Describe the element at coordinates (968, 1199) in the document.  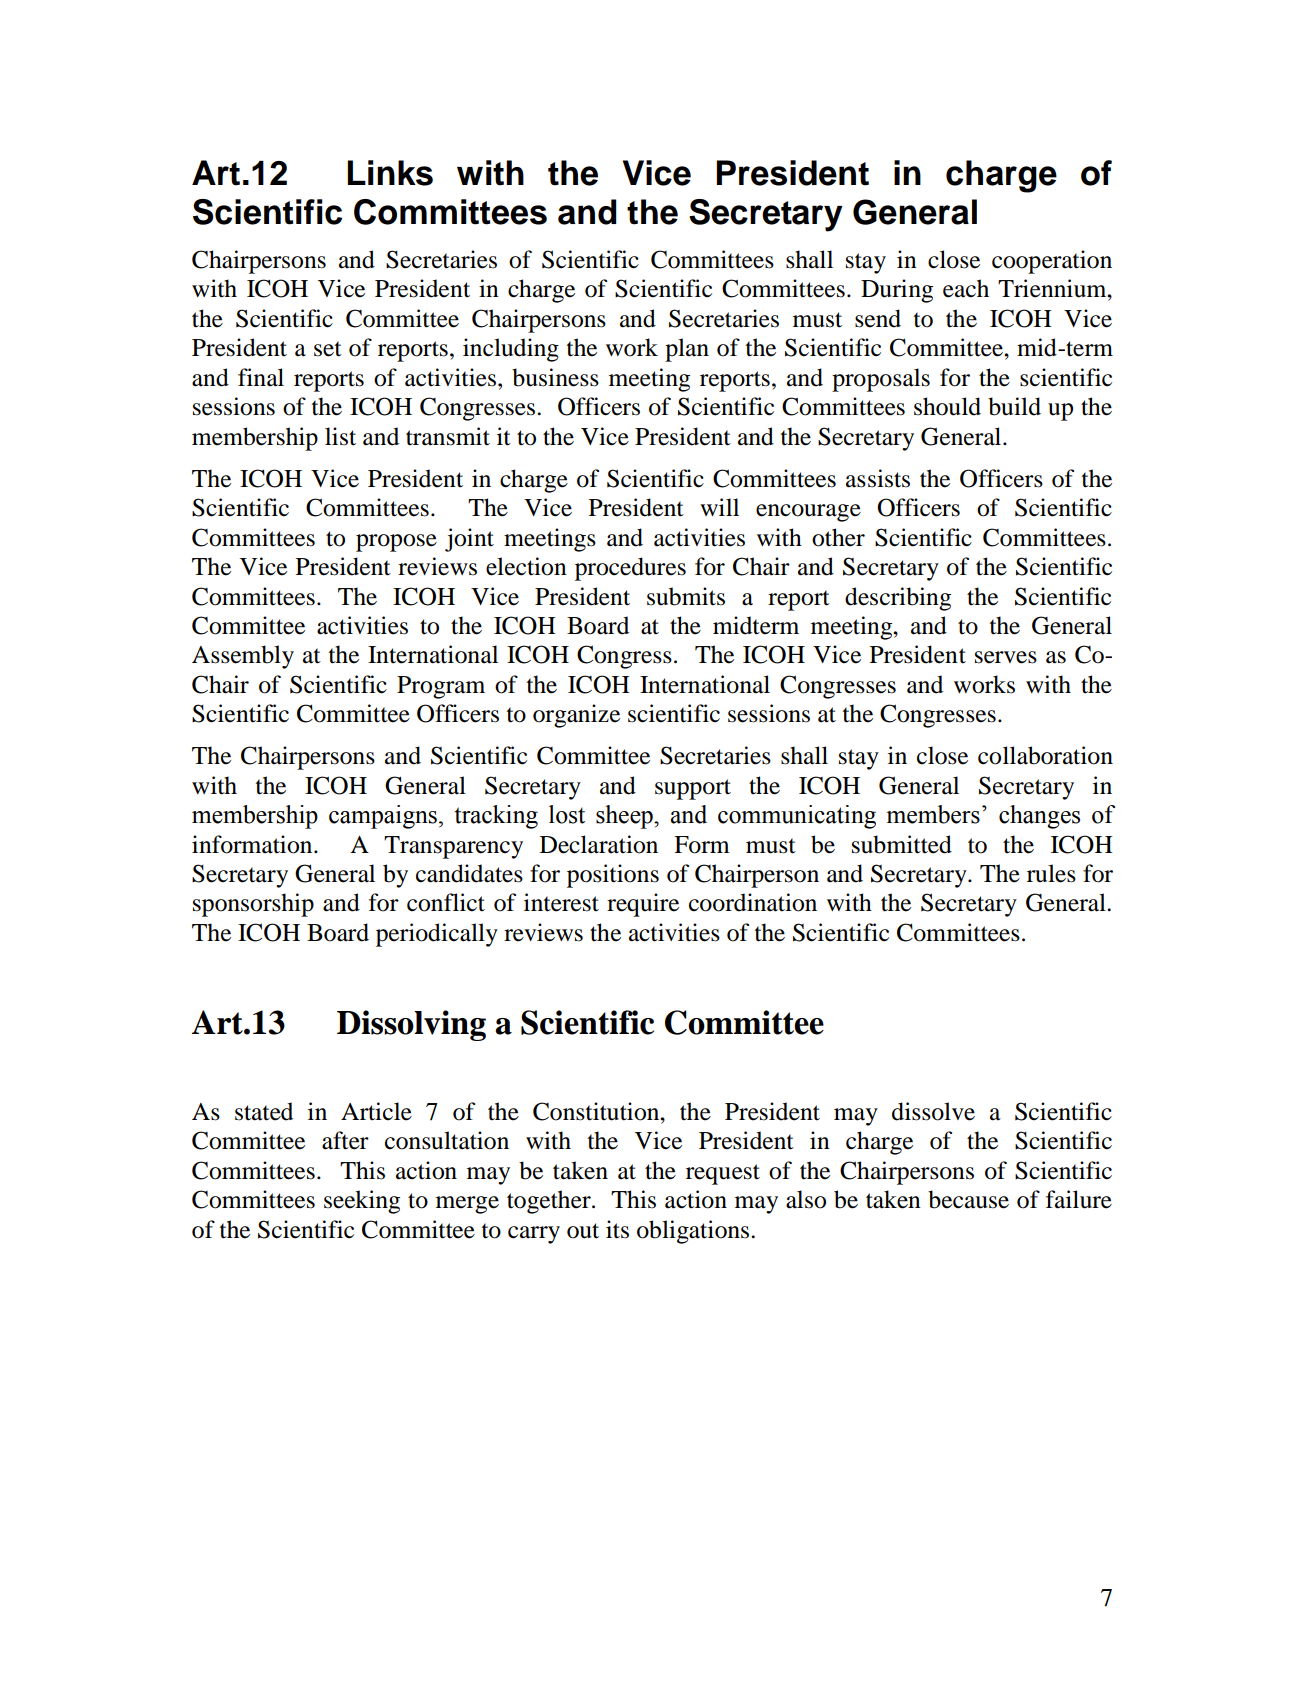
I see `because` at that location.
